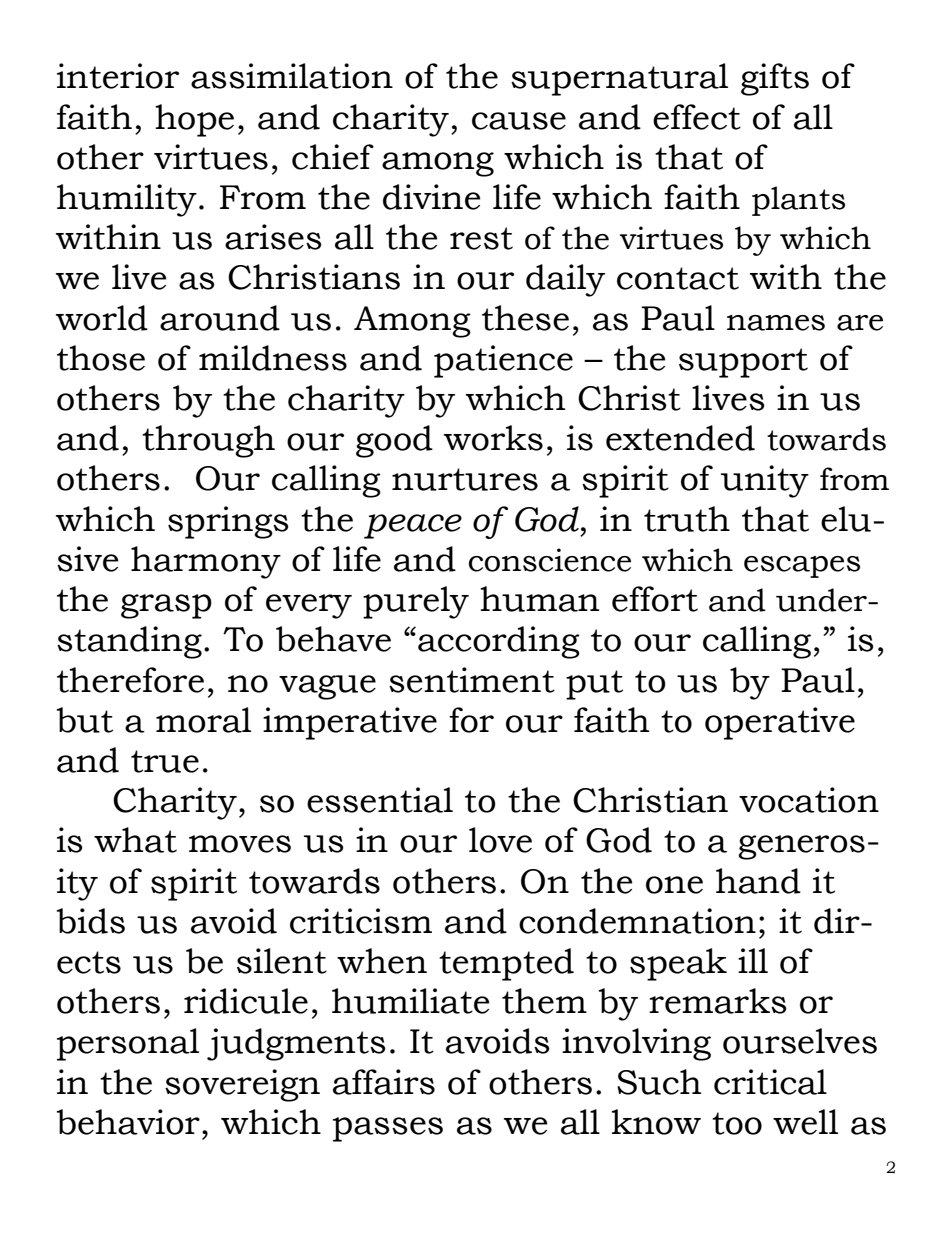 The height and width of the screenshot is (1233, 952). I want to click on affairs, so click(384, 1082).
